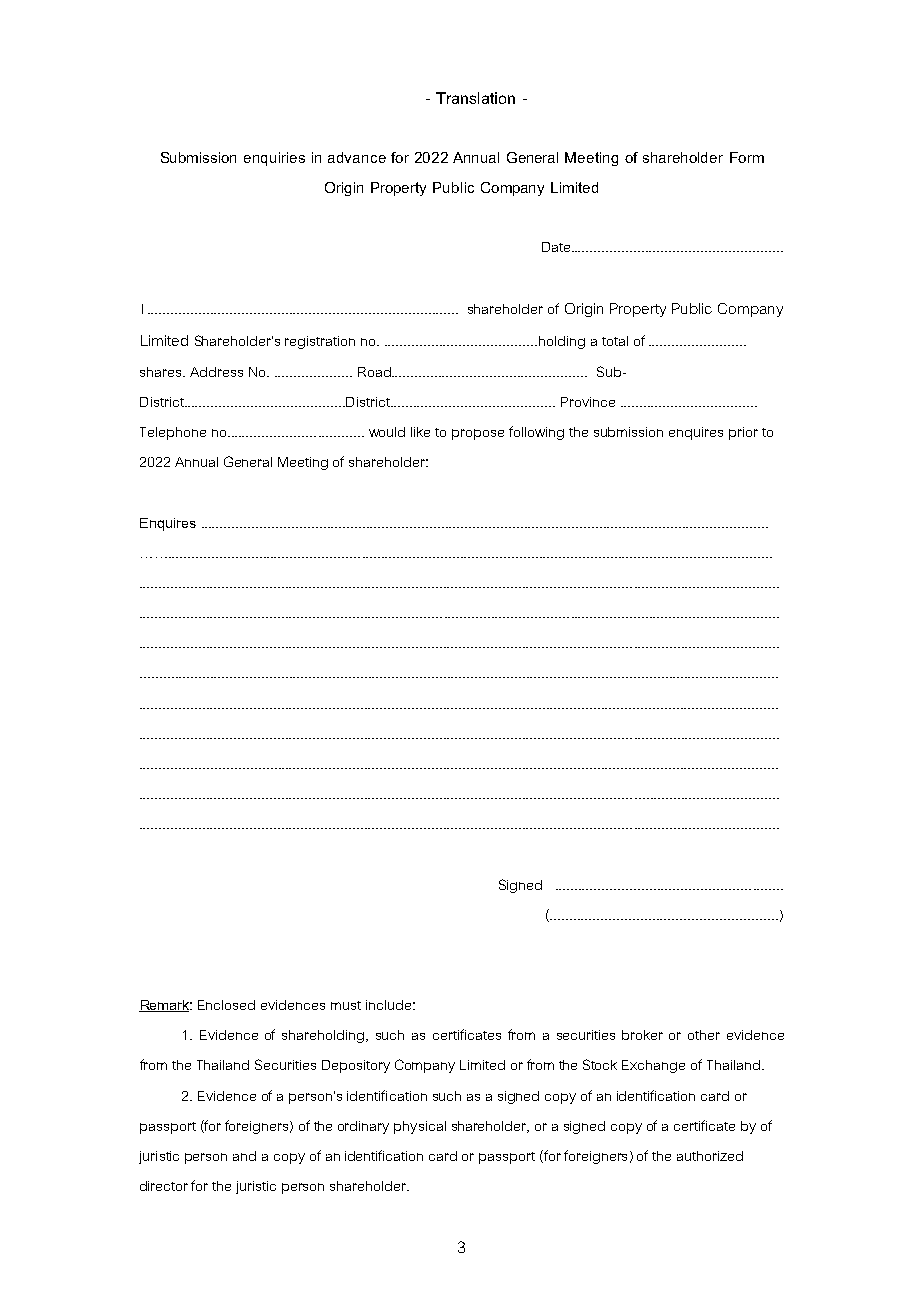 This screenshot has height=1308, width=924. I want to click on physical, so click(420, 1127).
